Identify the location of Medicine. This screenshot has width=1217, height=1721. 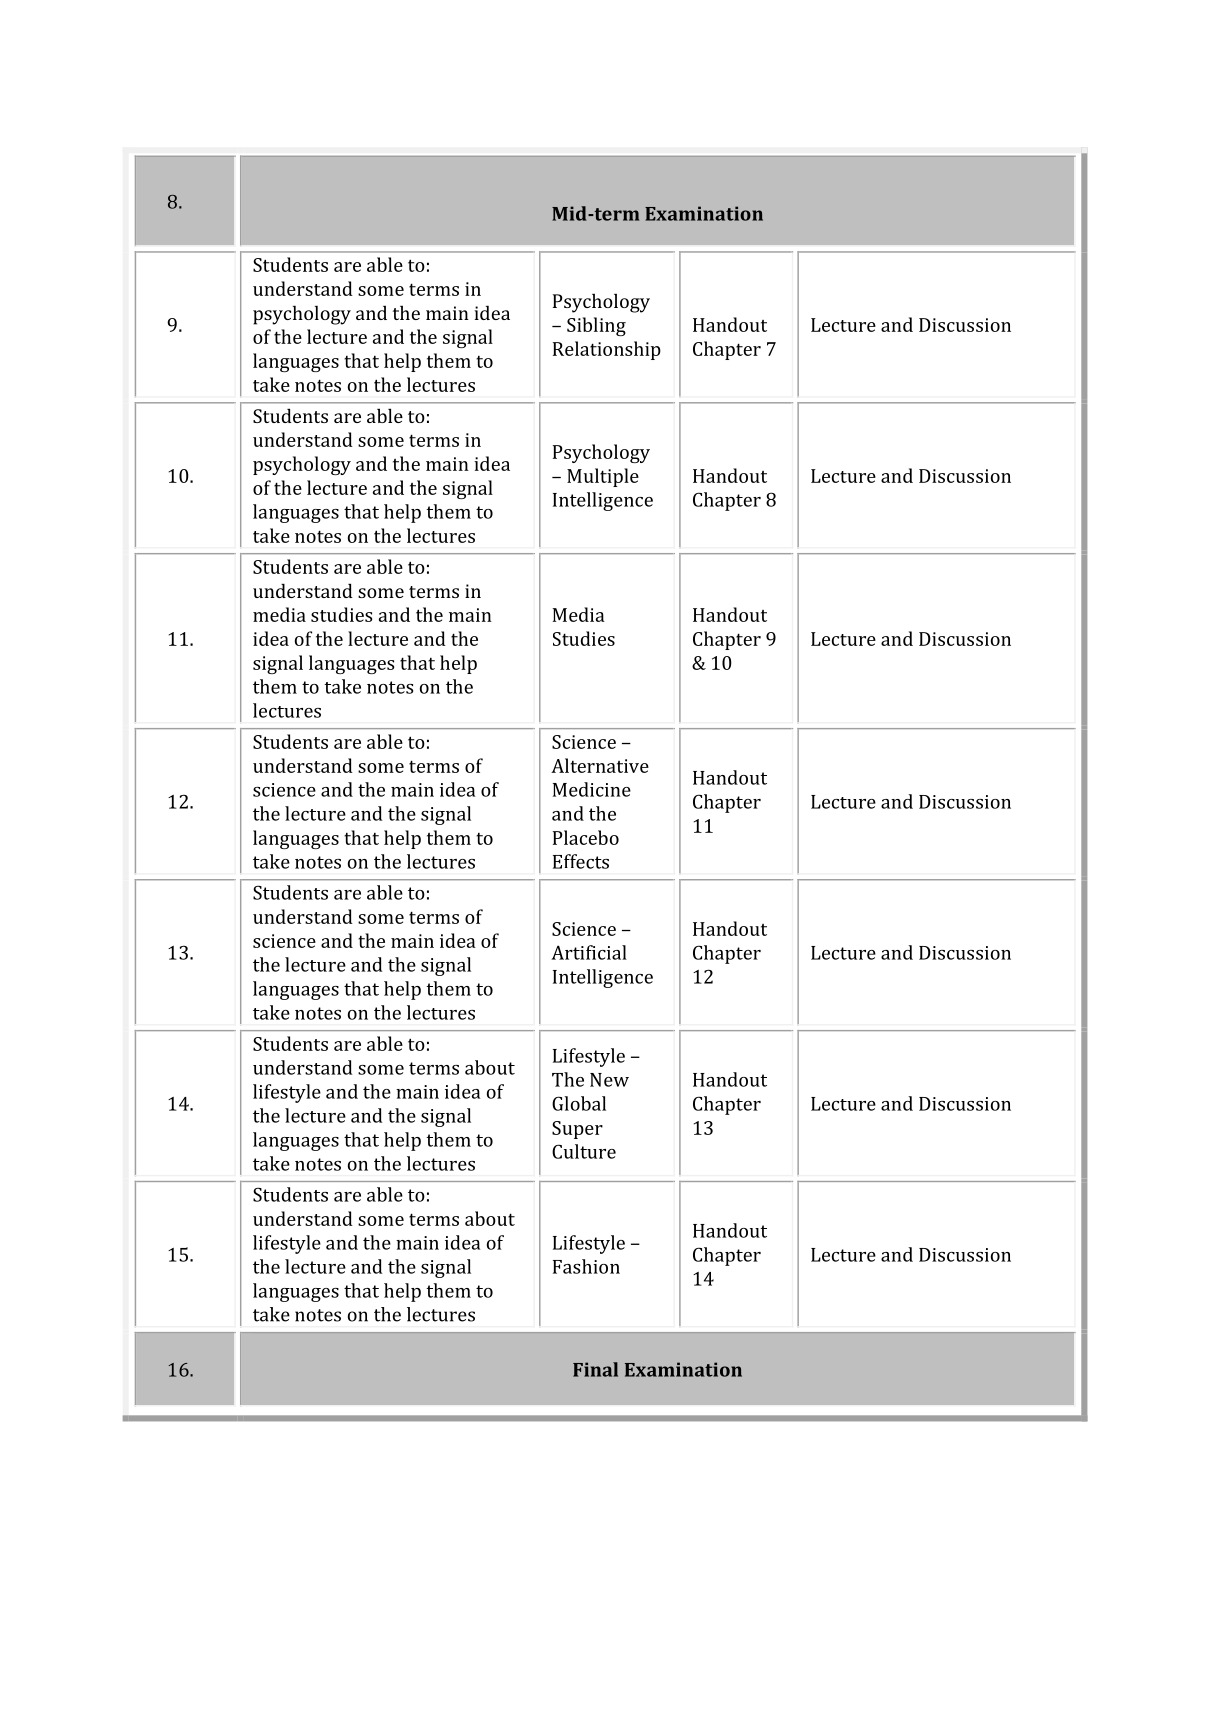
(592, 789).
